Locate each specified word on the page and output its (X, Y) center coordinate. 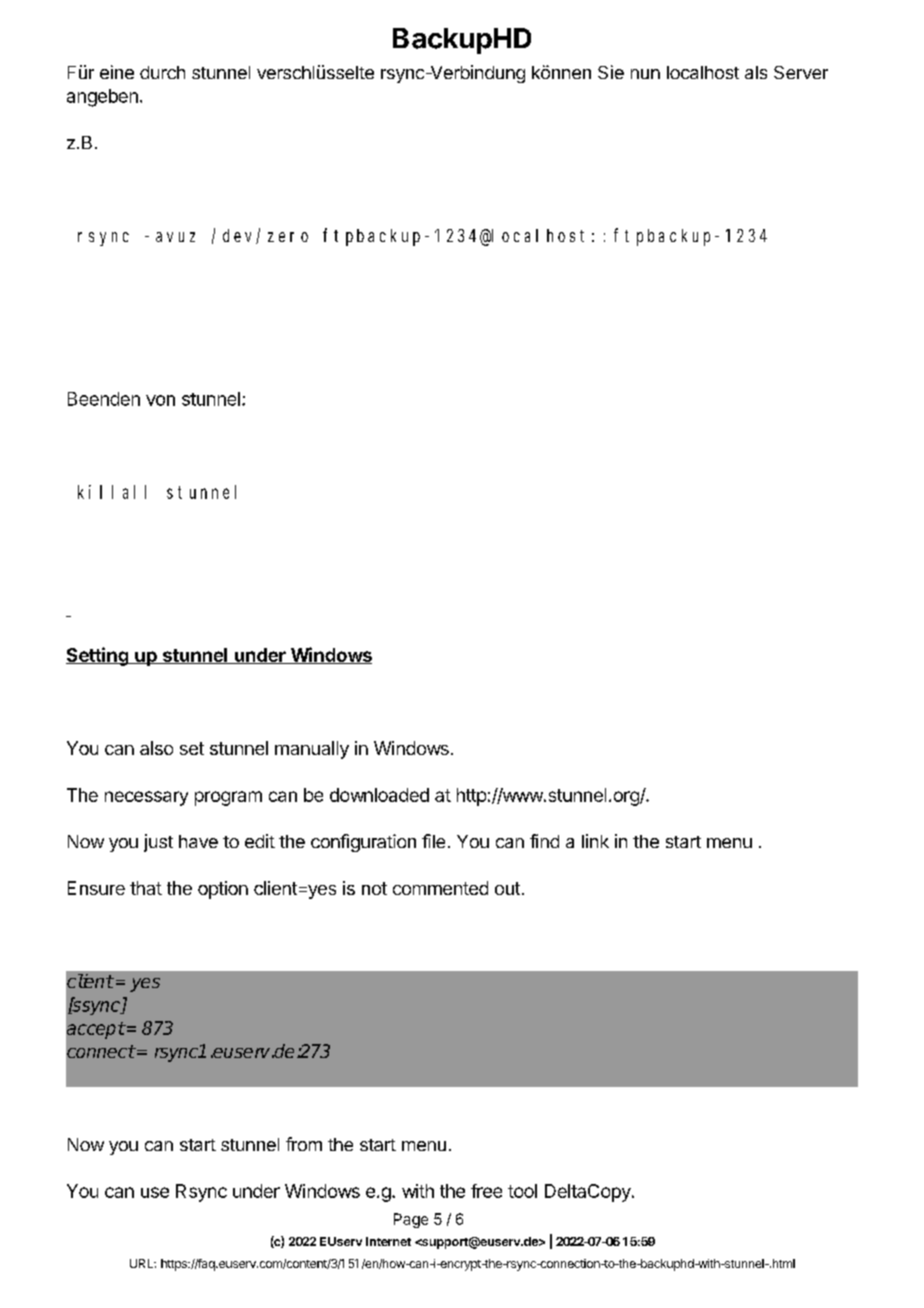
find (544, 841)
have (198, 841)
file (433, 841)
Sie (611, 72)
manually (312, 750)
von (160, 400)
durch (162, 72)
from (304, 1144)
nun (645, 74)
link (595, 841)
